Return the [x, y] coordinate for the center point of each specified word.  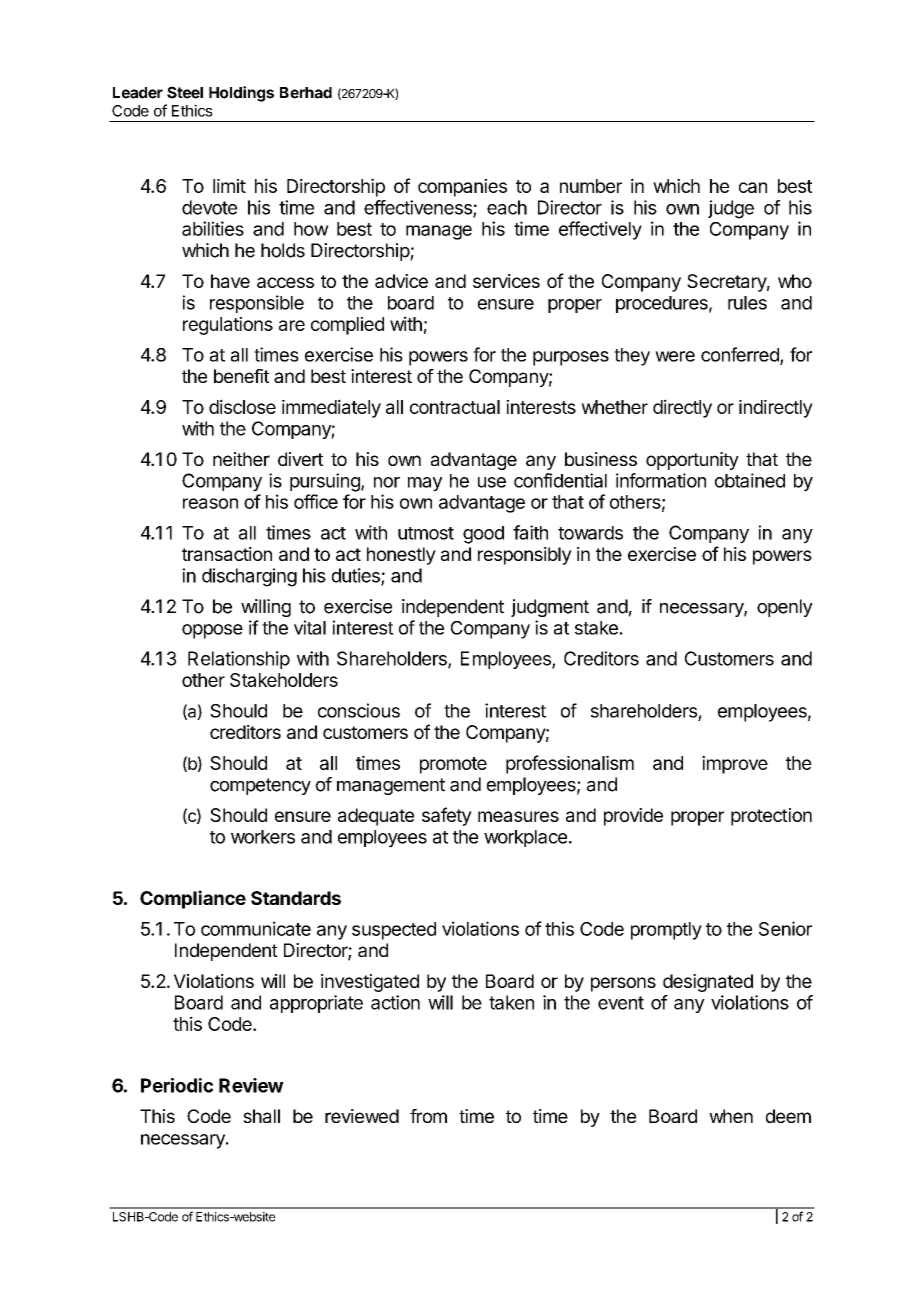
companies [462, 188]
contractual [455, 407]
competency [260, 786]
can [753, 187]
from [428, 1116]
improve [735, 764]
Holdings [241, 94]
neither [241, 459]
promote [453, 765]
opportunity [692, 461]
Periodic [177, 1085]
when [731, 1116]
